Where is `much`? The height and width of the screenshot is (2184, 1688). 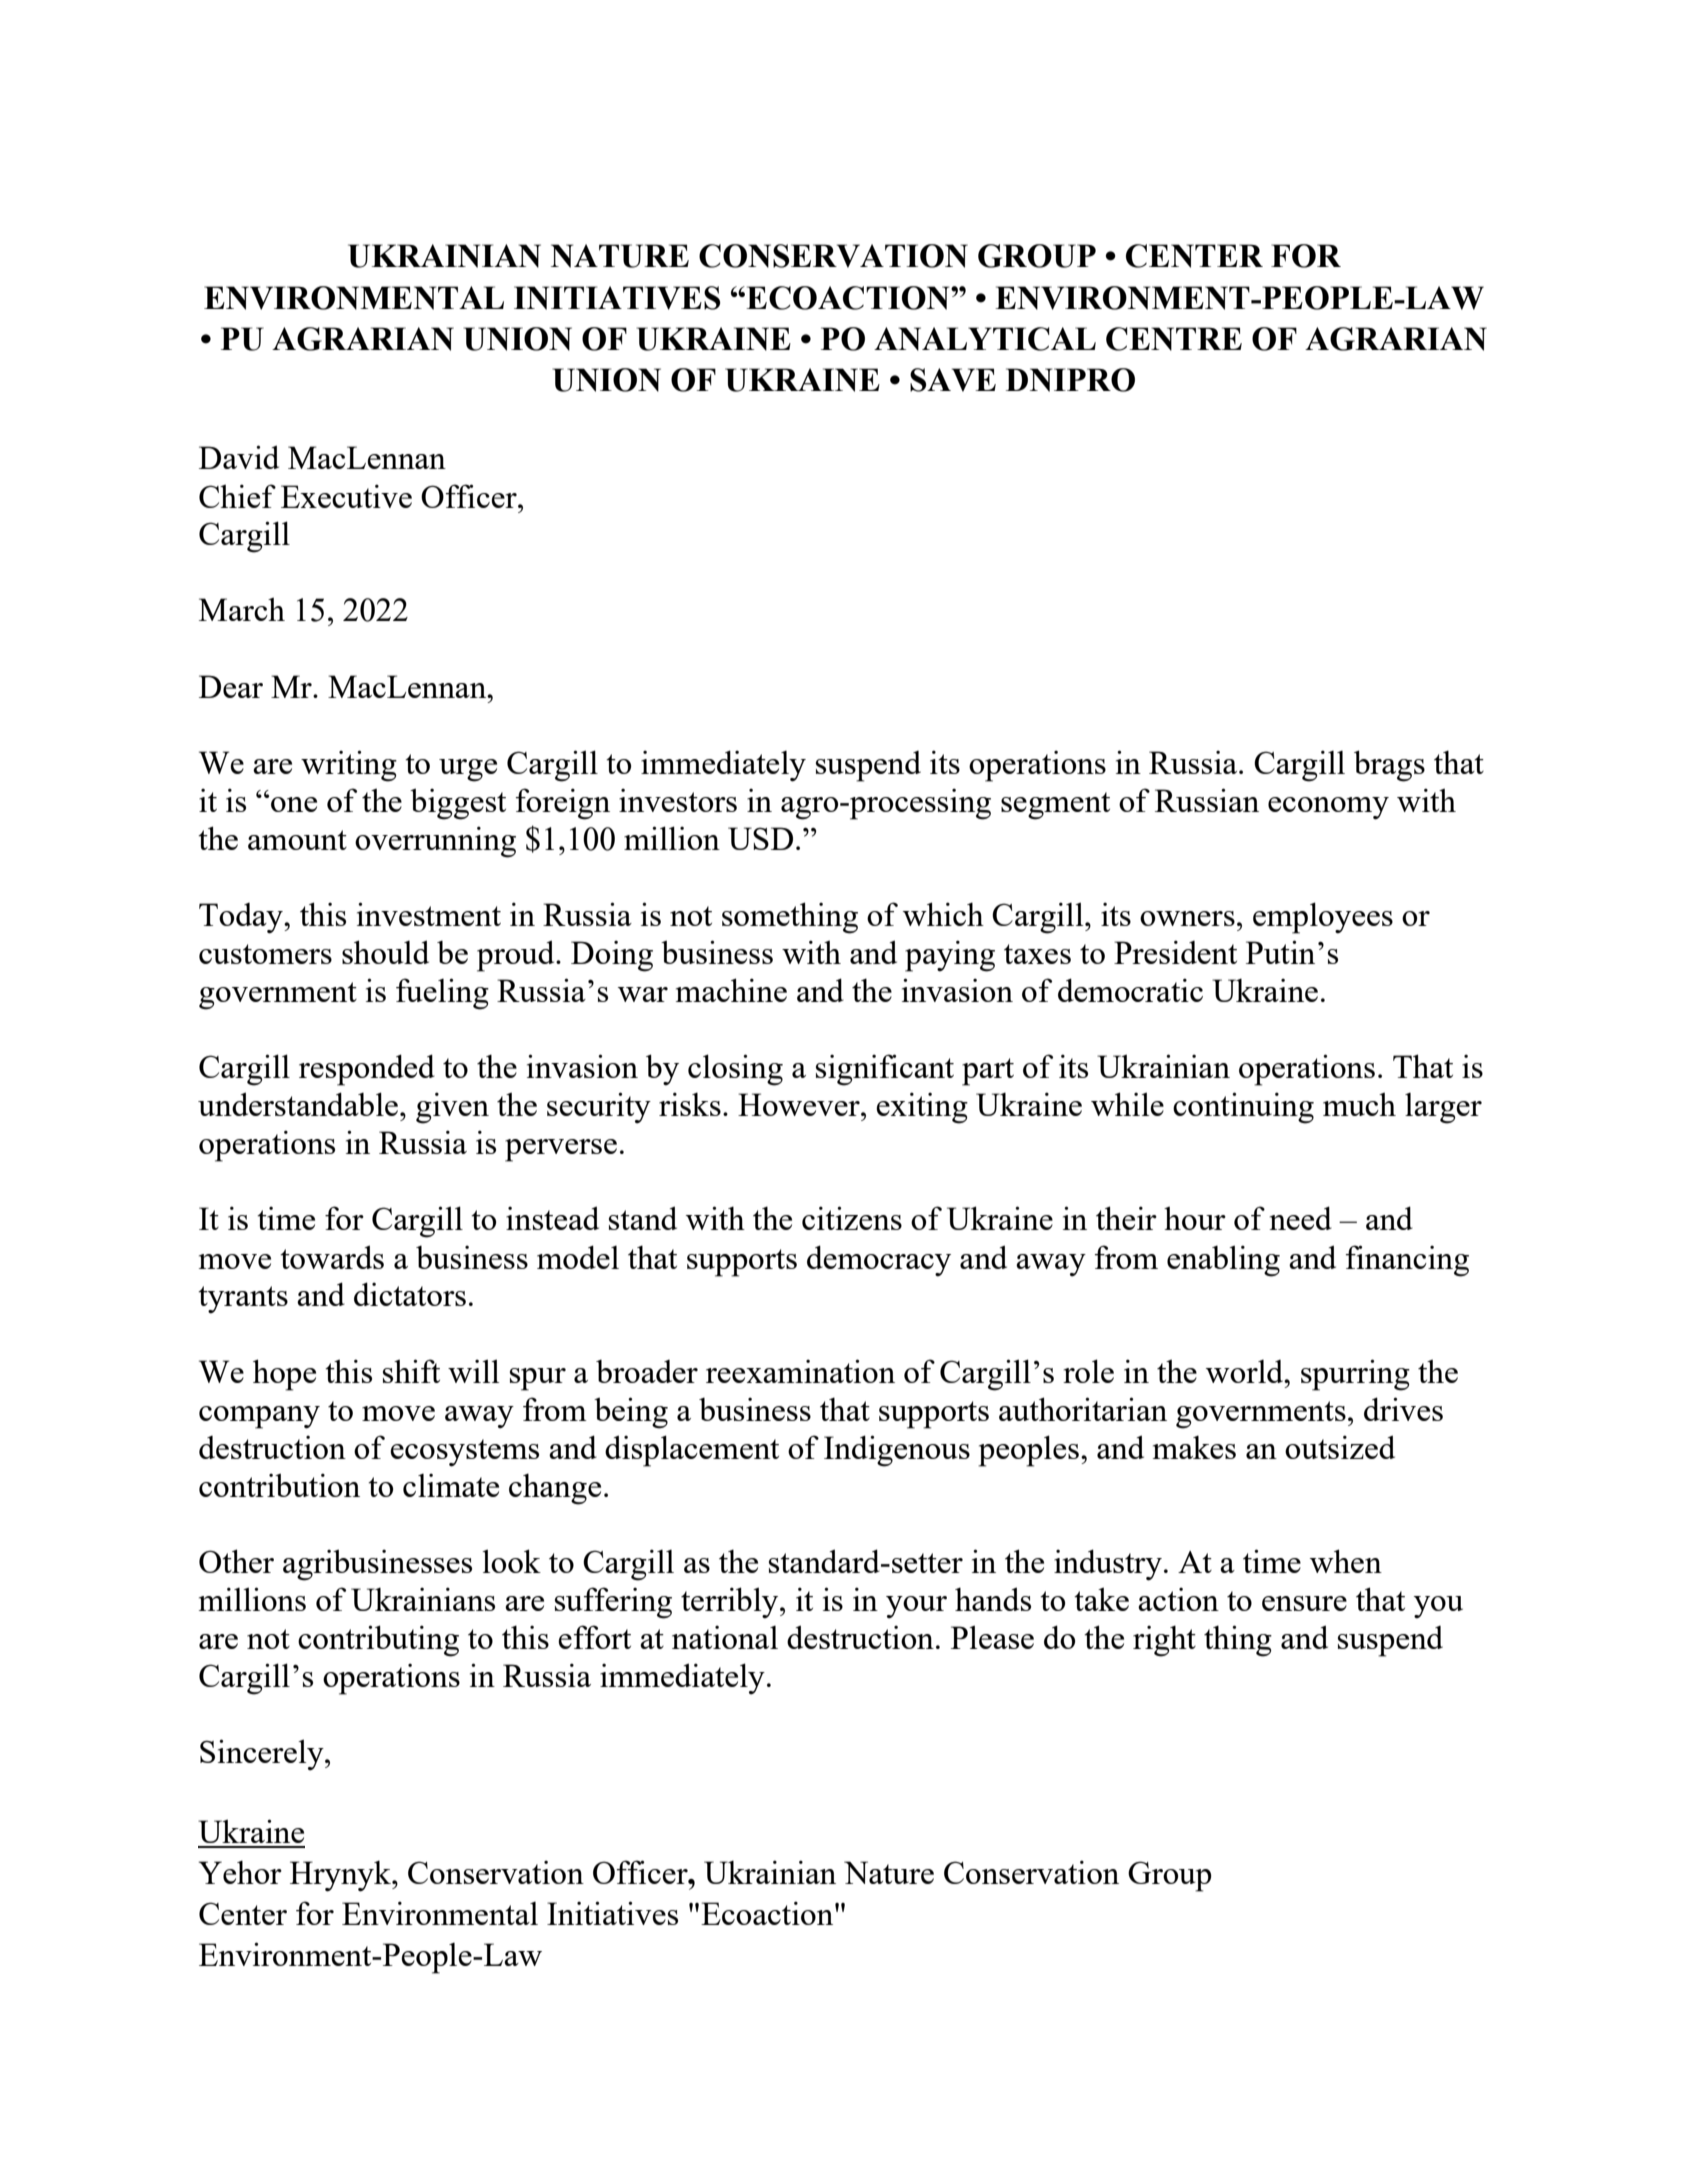
much is located at coordinates (1359, 1104).
